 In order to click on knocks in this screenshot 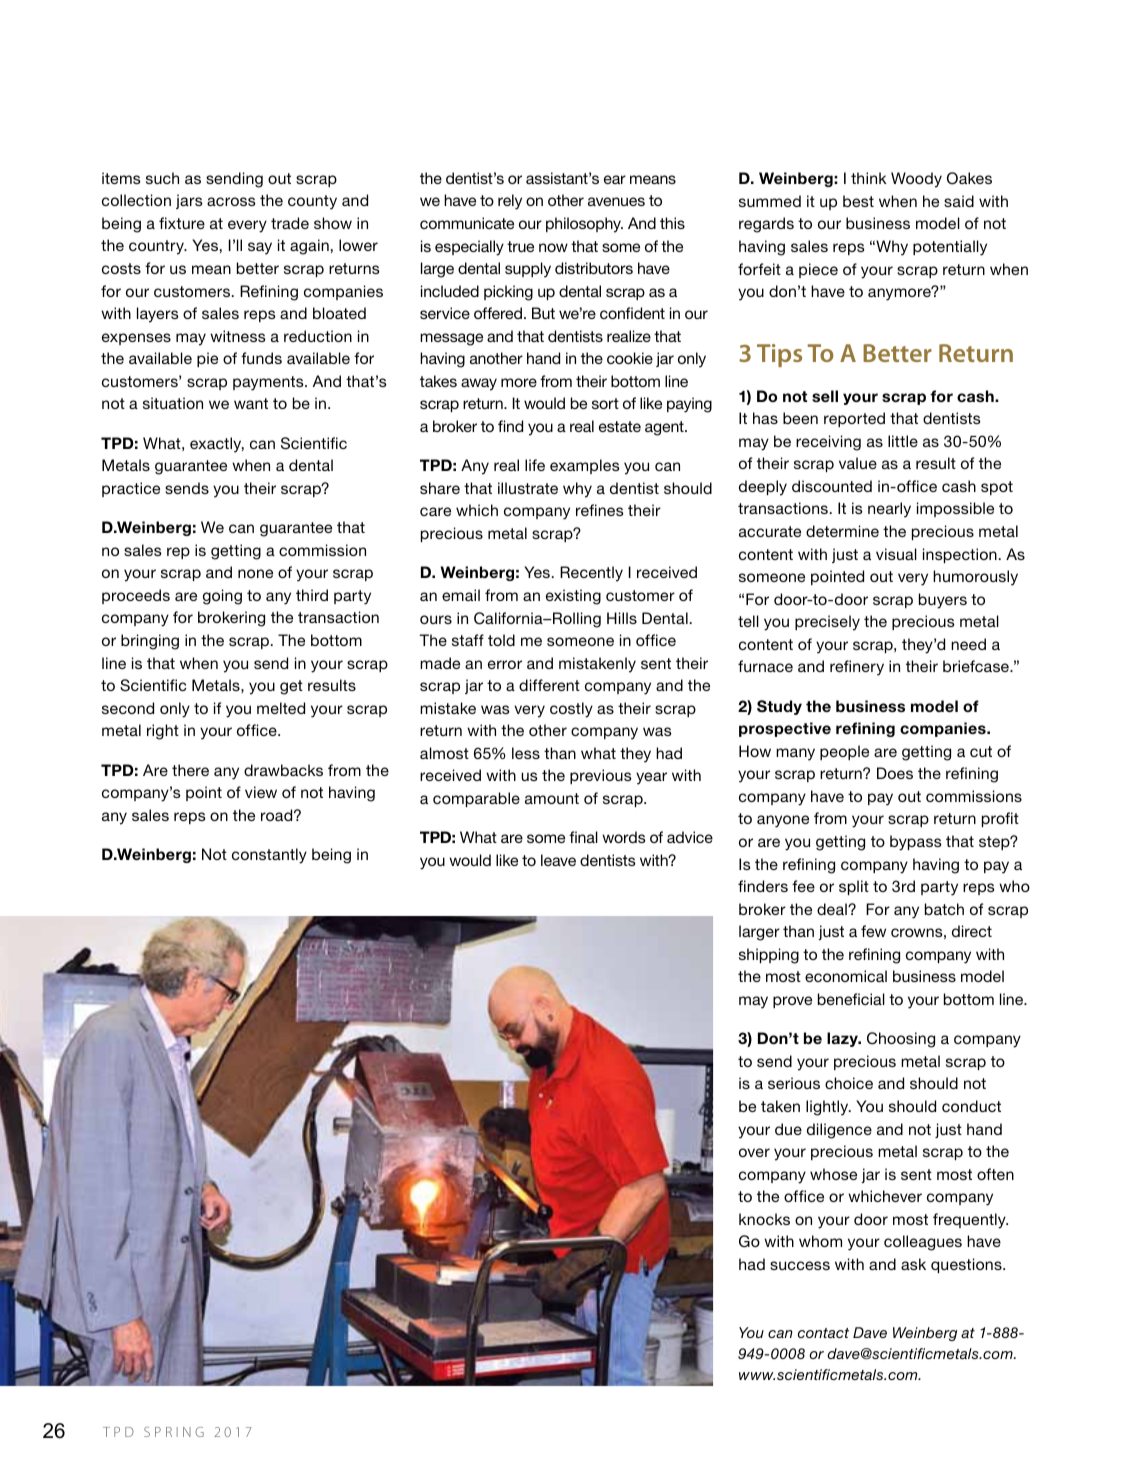, I will do `click(764, 1219)`.
